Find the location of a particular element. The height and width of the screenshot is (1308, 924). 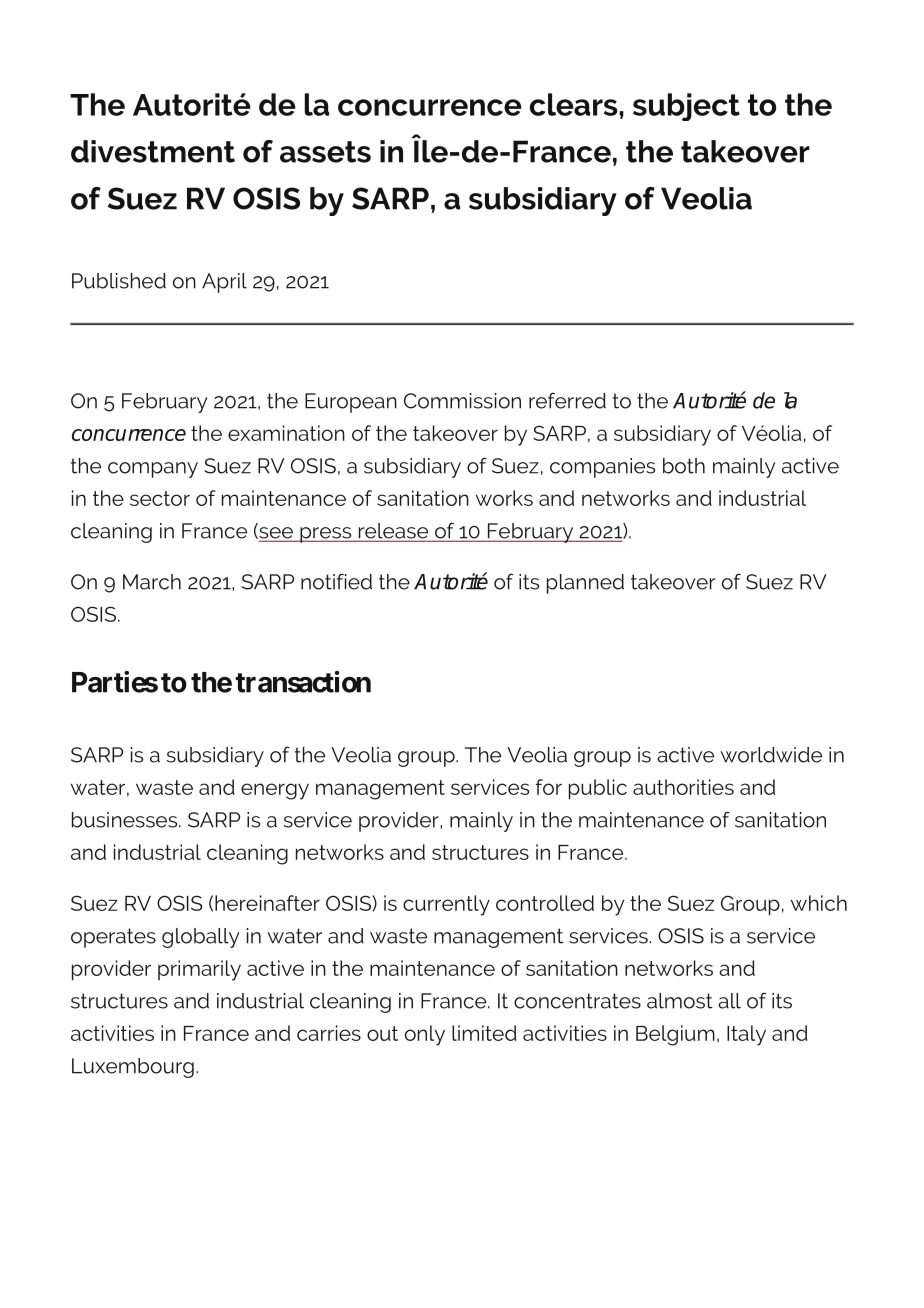

release is located at coordinates (393, 532).
